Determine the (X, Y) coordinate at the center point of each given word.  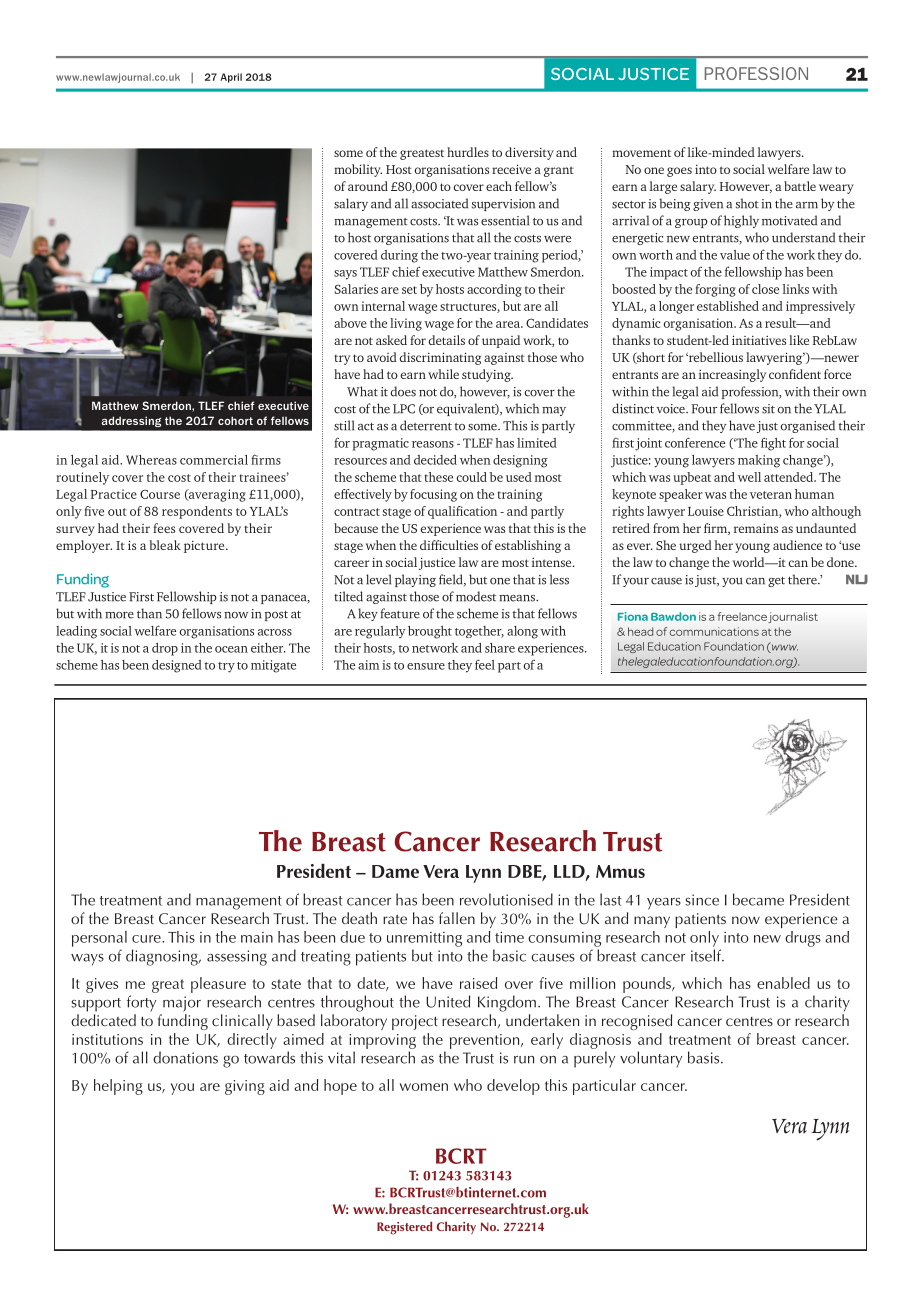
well (749, 477)
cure (147, 939)
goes (679, 172)
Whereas (151, 460)
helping (118, 1087)
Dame (395, 871)
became (758, 899)
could (471, 477)
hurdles (468, 152)
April (231, 78)
